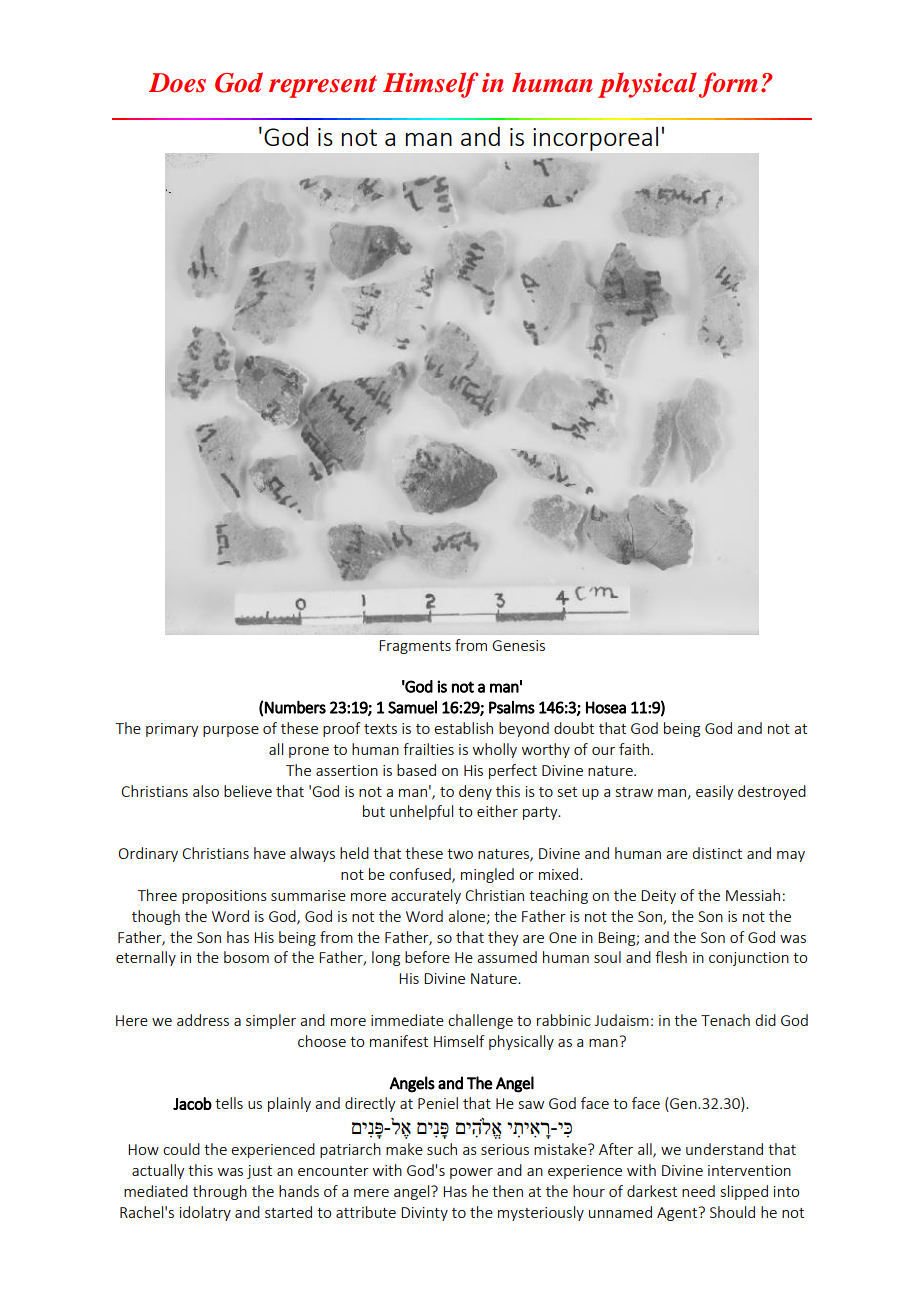  Describe the element at coordinates (177, 83) in the screenshot. I see `Does` at that location.
